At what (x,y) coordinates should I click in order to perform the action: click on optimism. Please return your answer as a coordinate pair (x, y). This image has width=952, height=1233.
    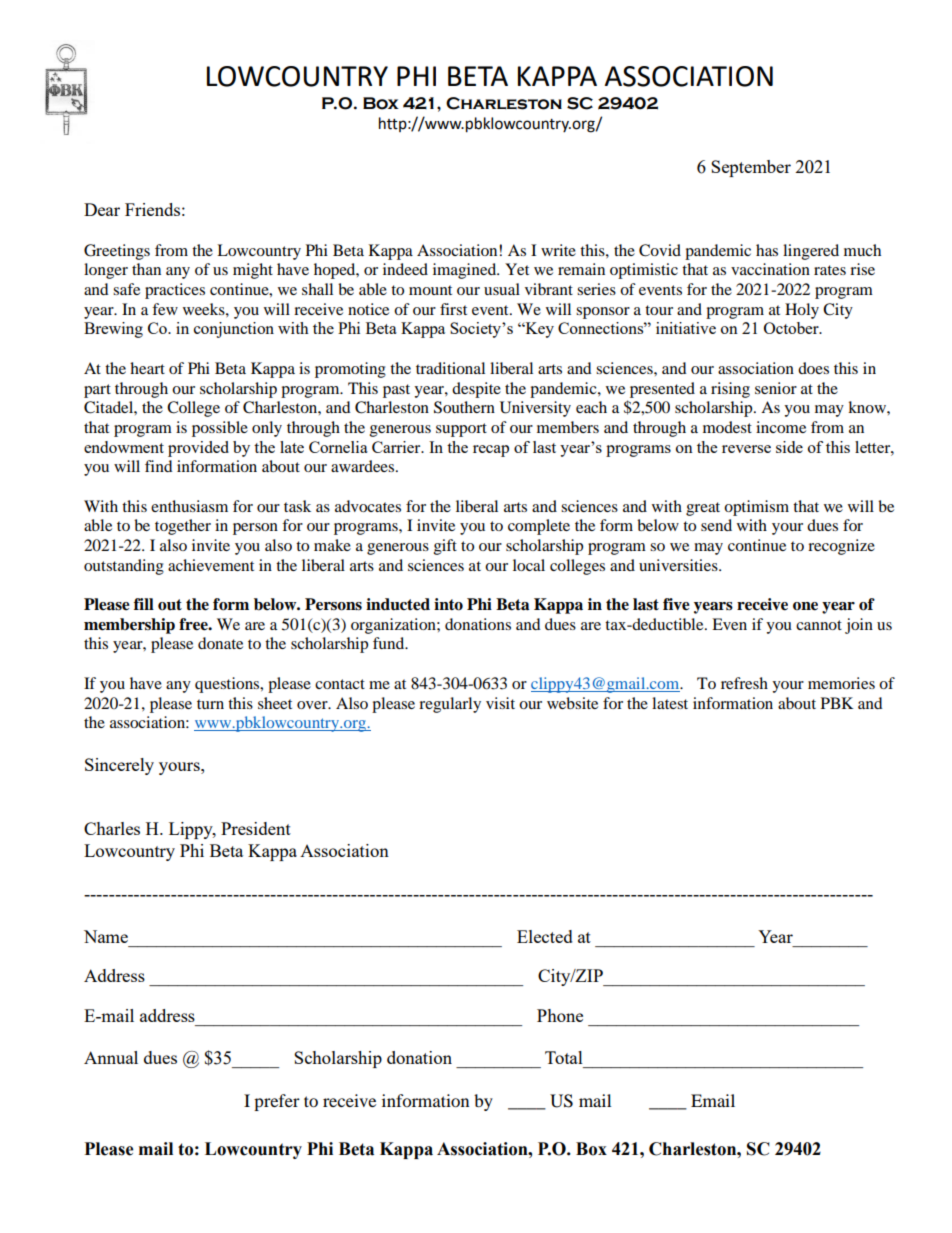
    Looking at the image, I should click on (756, 508).
